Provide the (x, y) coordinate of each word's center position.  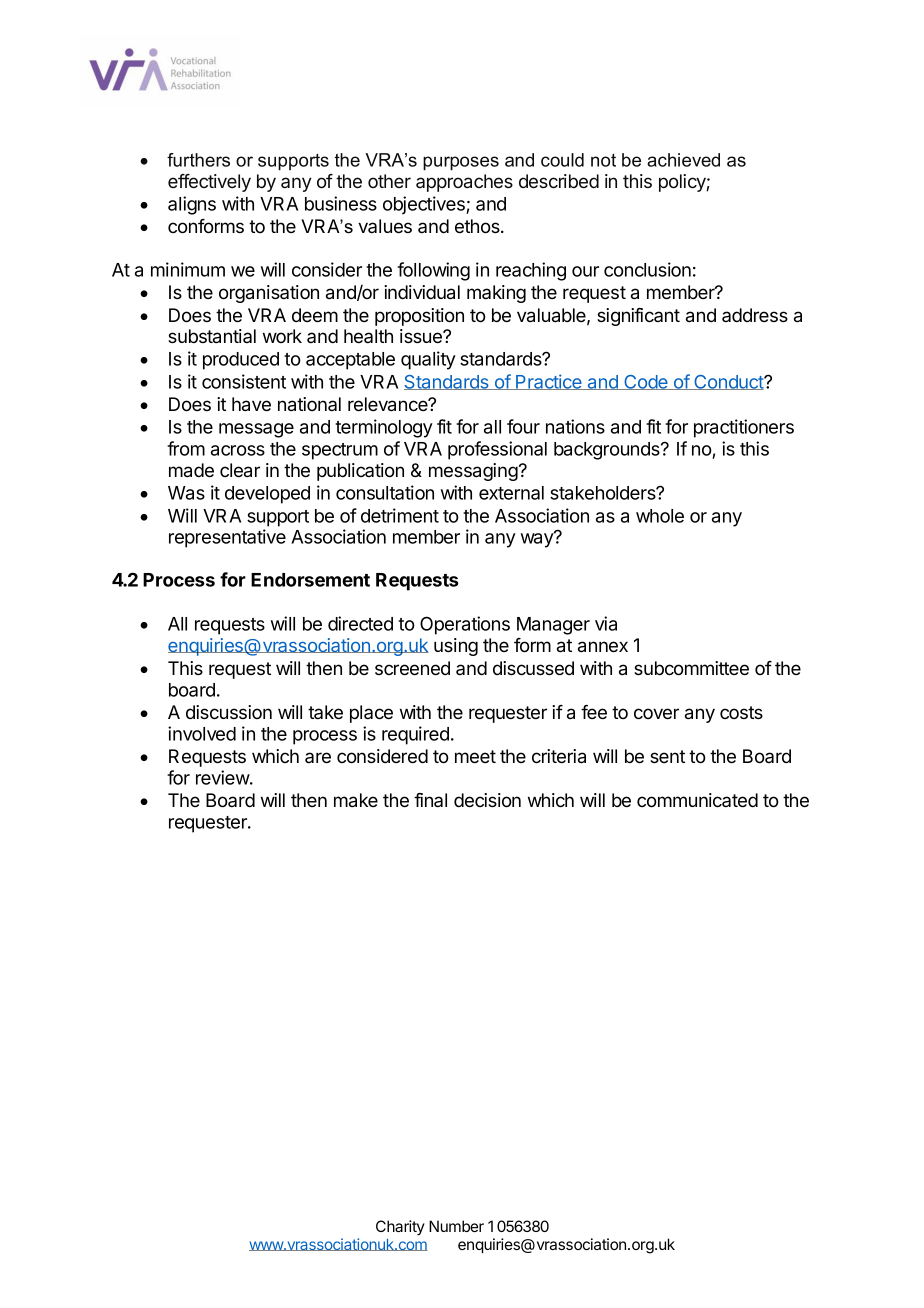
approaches (464, 183)
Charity (400, 1228)
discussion (229, 712)
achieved (683, 160)
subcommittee (691, 668)
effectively (209, 183)
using (456, 647)
